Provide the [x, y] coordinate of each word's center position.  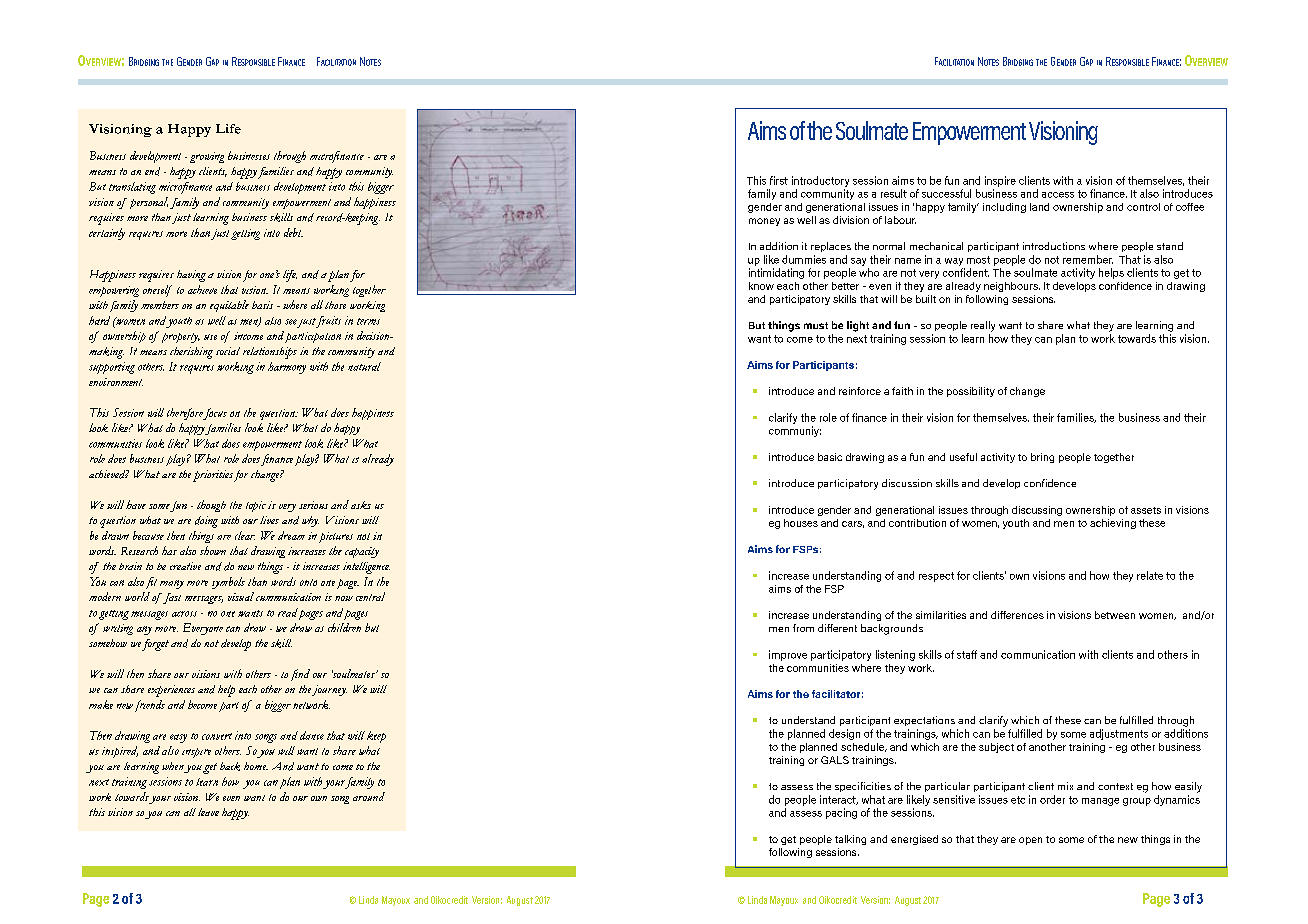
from [803, 628]
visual [241, 596]
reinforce [860, 391]
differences [1017, 615]
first [779, 180]
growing [207, 157]
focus [215, 414]
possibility [971, 392]
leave [208, 812]
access [1058, 195]
